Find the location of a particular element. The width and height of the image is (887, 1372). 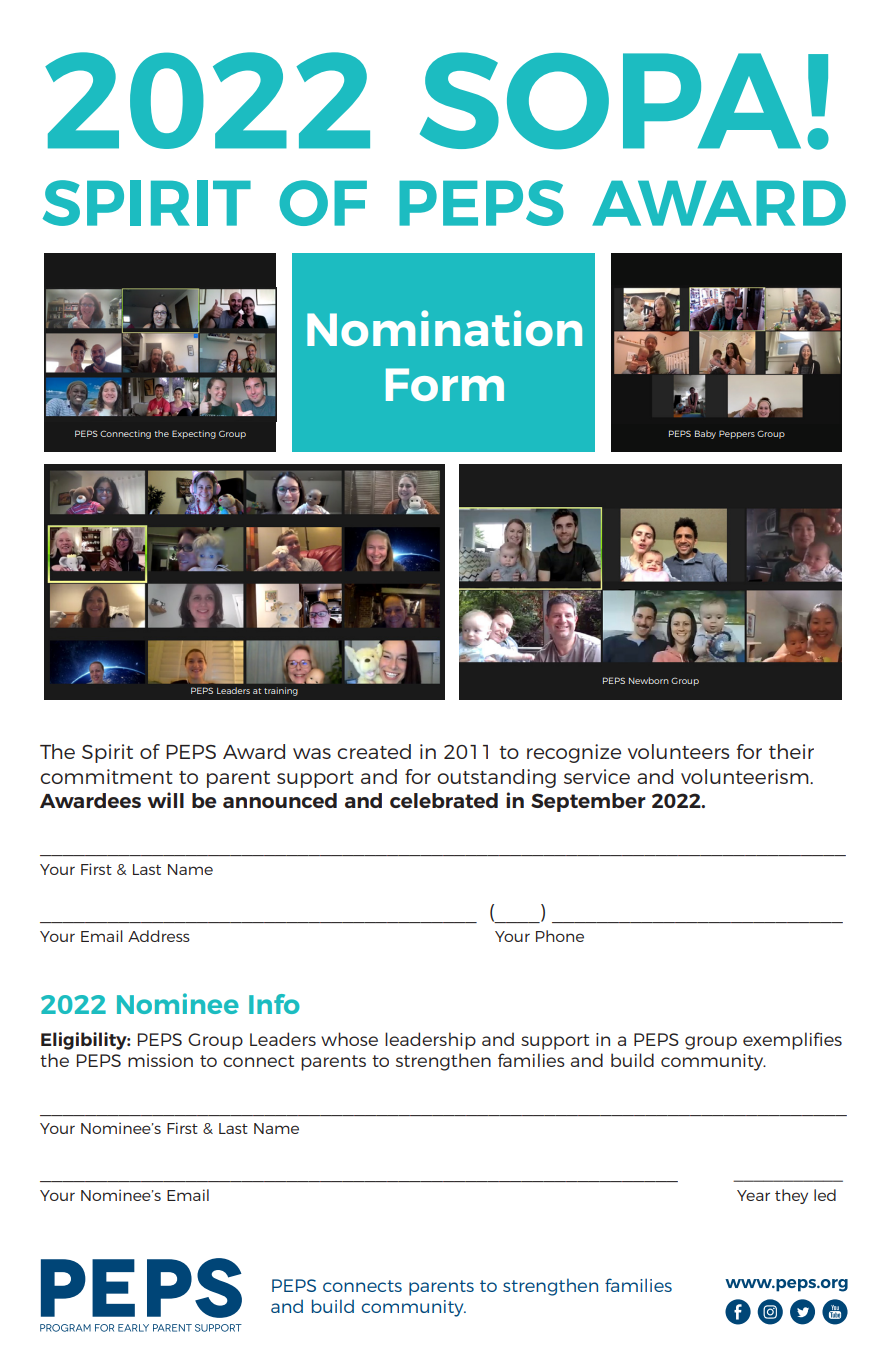

Form is located at coordinates (445, 384).
